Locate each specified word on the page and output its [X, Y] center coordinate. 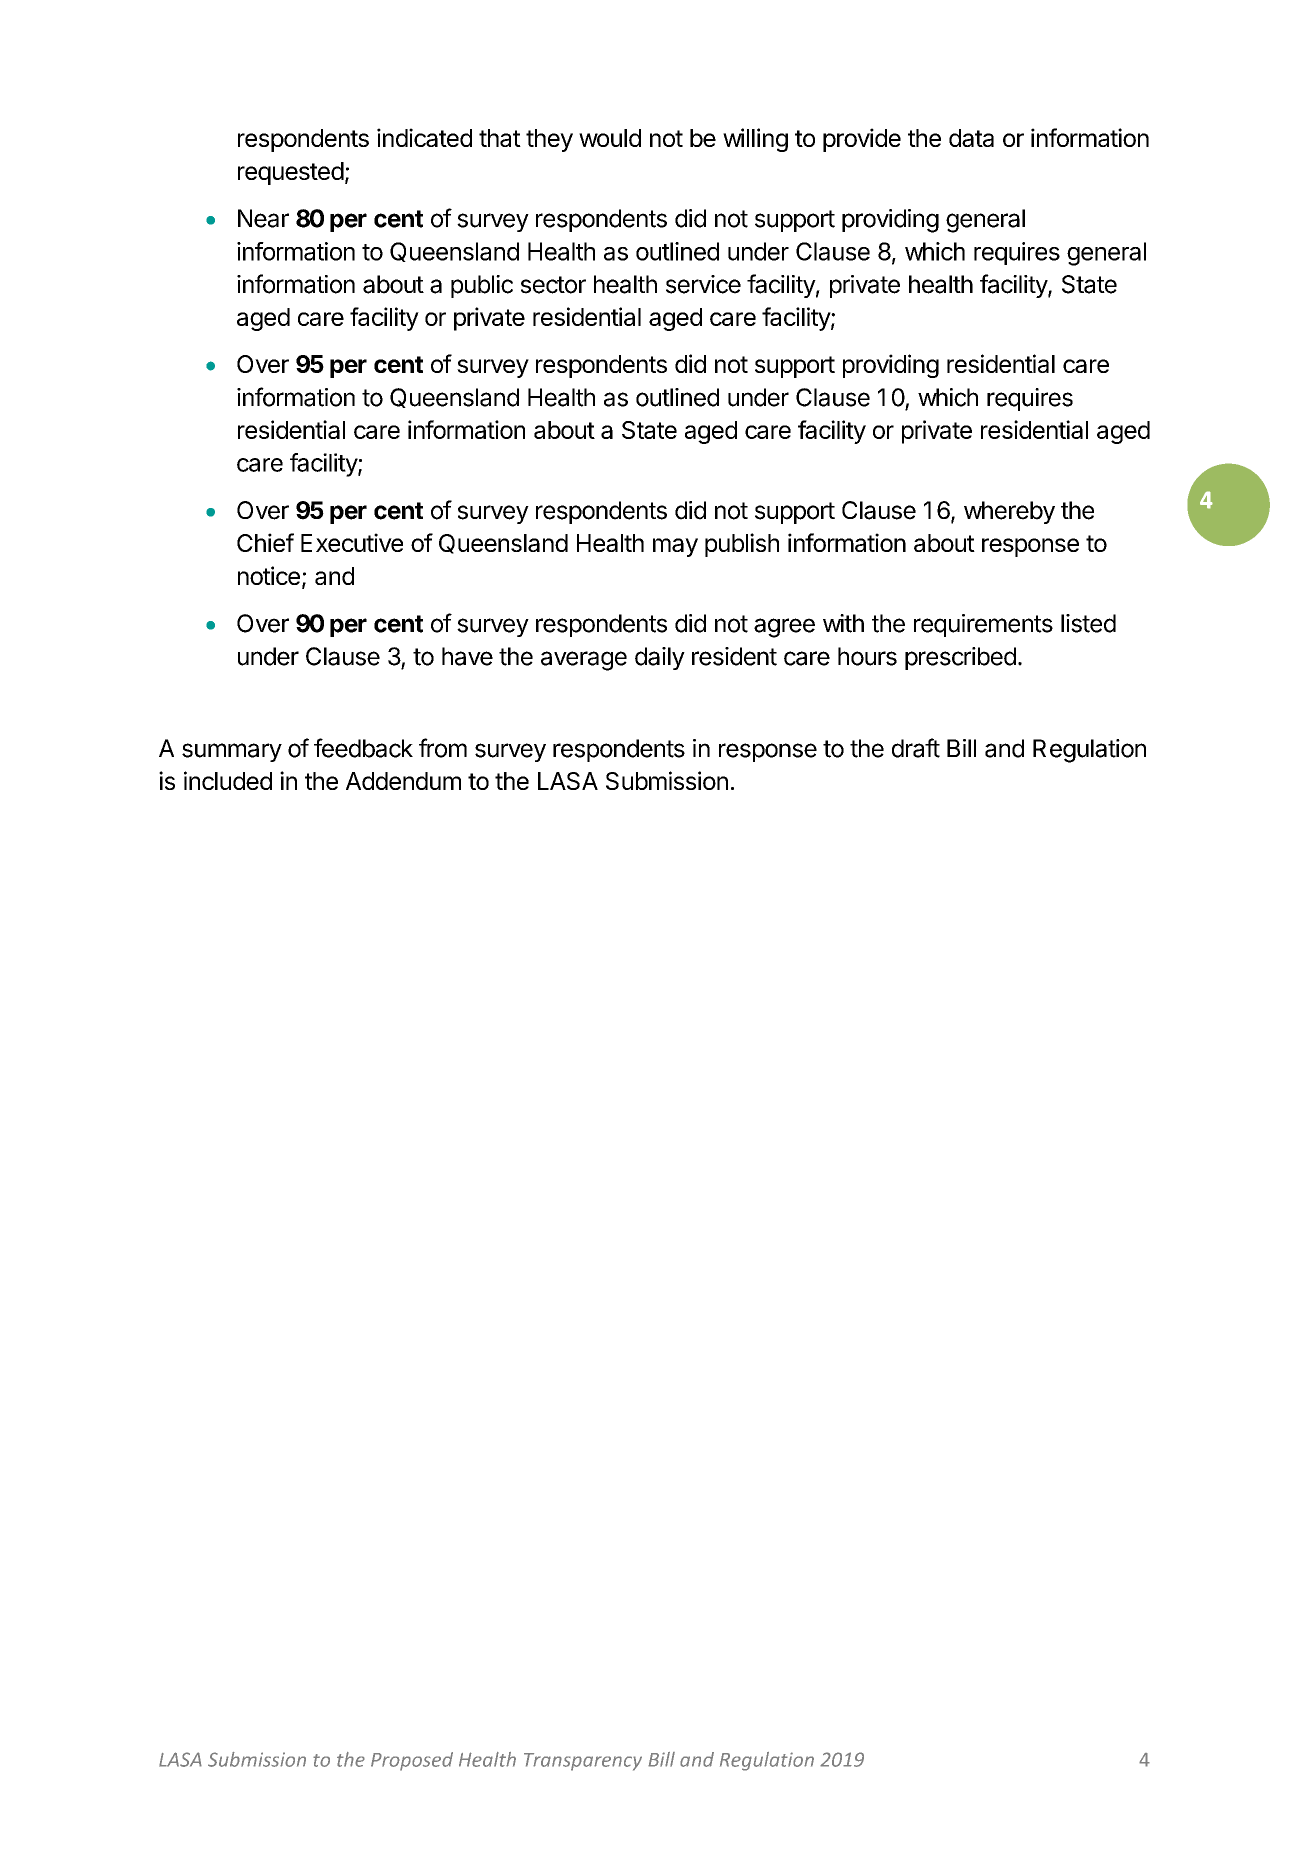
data [971, 138]
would [610, 138]
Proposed [412, 1761]
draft [916, 748]
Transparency [583, 1762]
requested [291, 173]
